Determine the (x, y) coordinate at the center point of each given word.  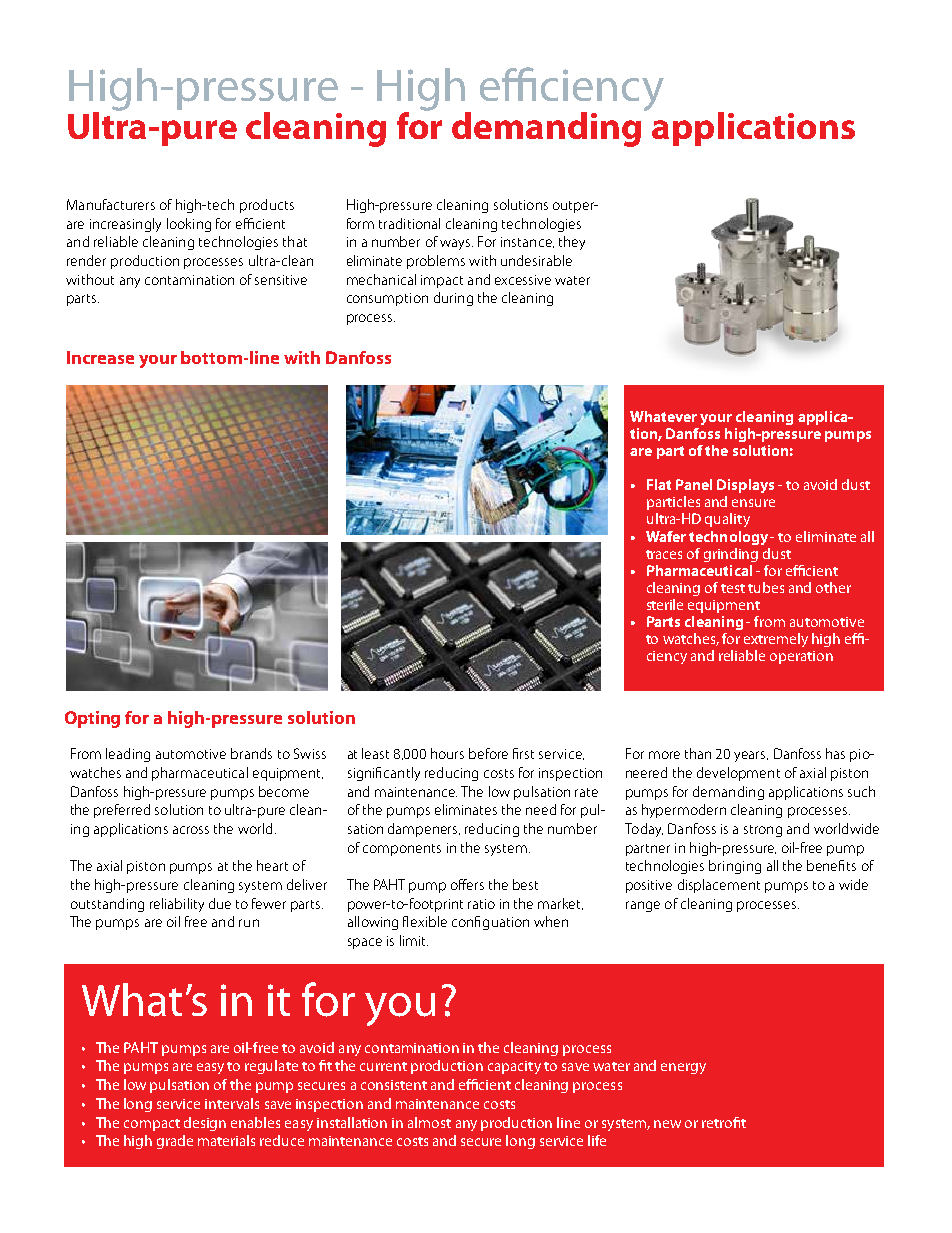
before (488, 753)
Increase (100, 357)
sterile (665, 604)
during (453, 299)
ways (456, 244)
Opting (92, 719)
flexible (425, 921)
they (572, 243)
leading (128, 755)
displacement (719, 886)
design (205, 1124)
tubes (766, 587)
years (751, 756)
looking (189, 225)
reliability (177, 905)
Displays (745, 486)
